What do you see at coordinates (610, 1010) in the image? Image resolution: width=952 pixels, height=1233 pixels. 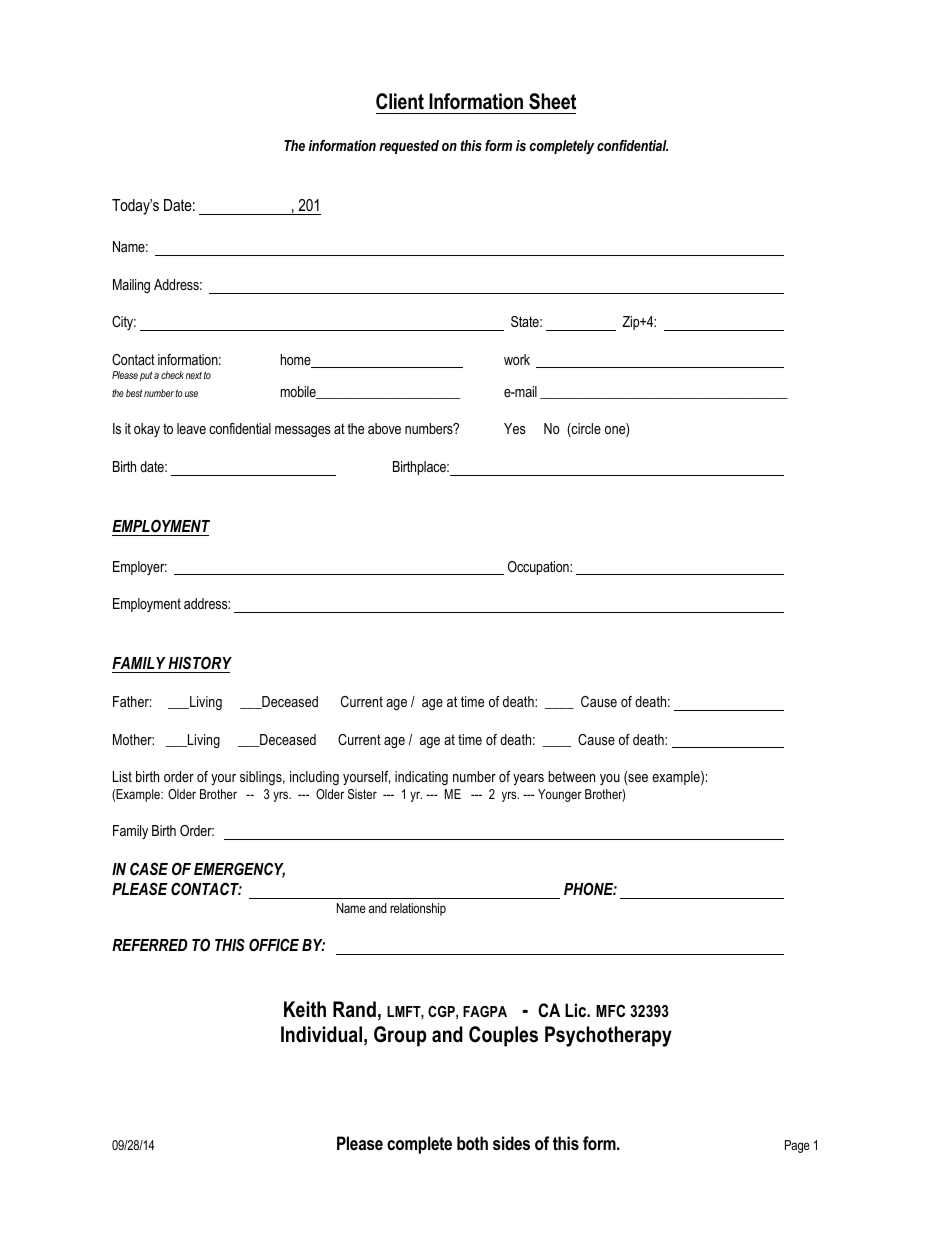 I see `MFC` at bounding box center [610, 1010].
